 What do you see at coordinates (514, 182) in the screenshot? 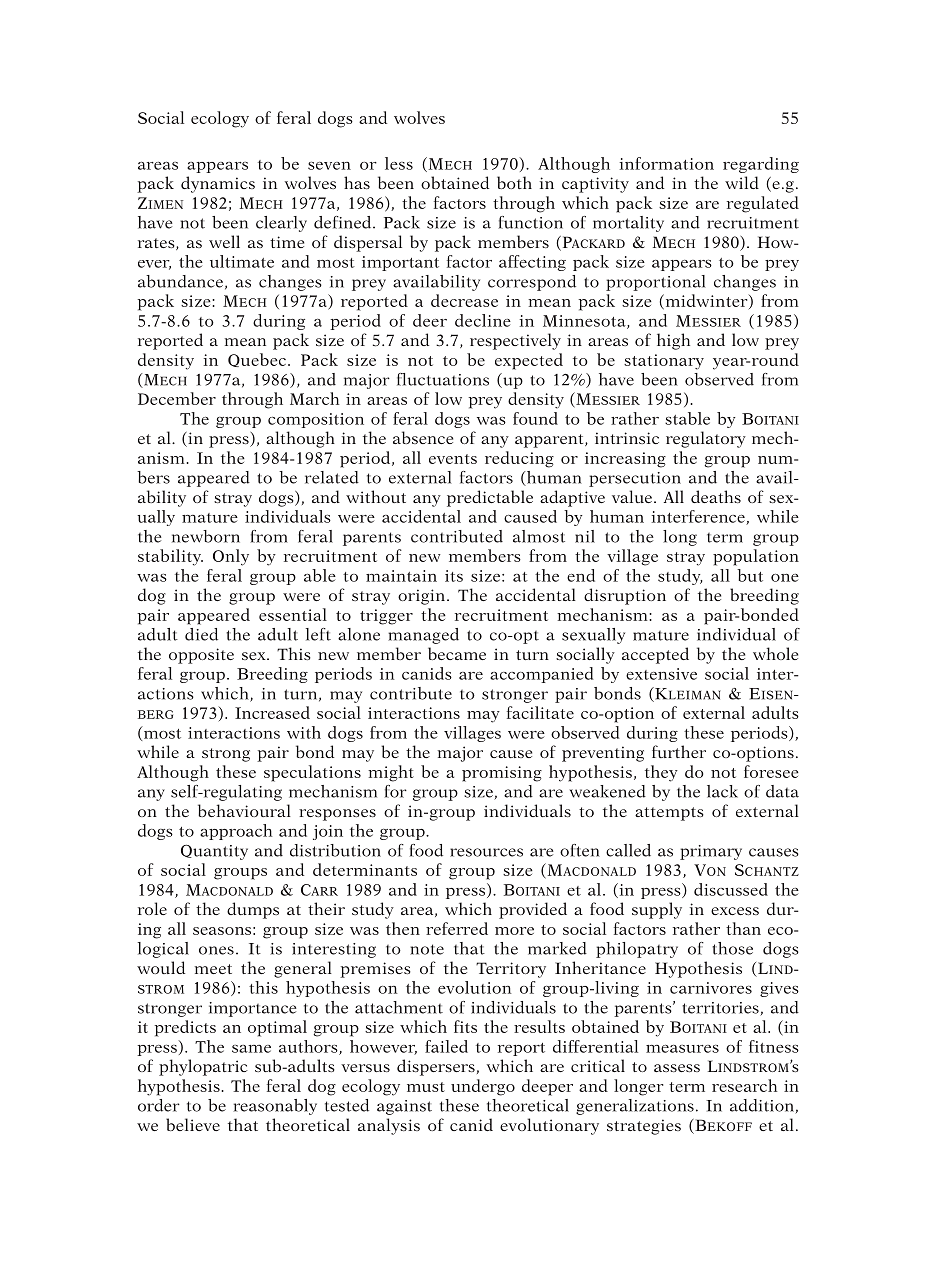
I see `both` at bounding box center [514, 182].
